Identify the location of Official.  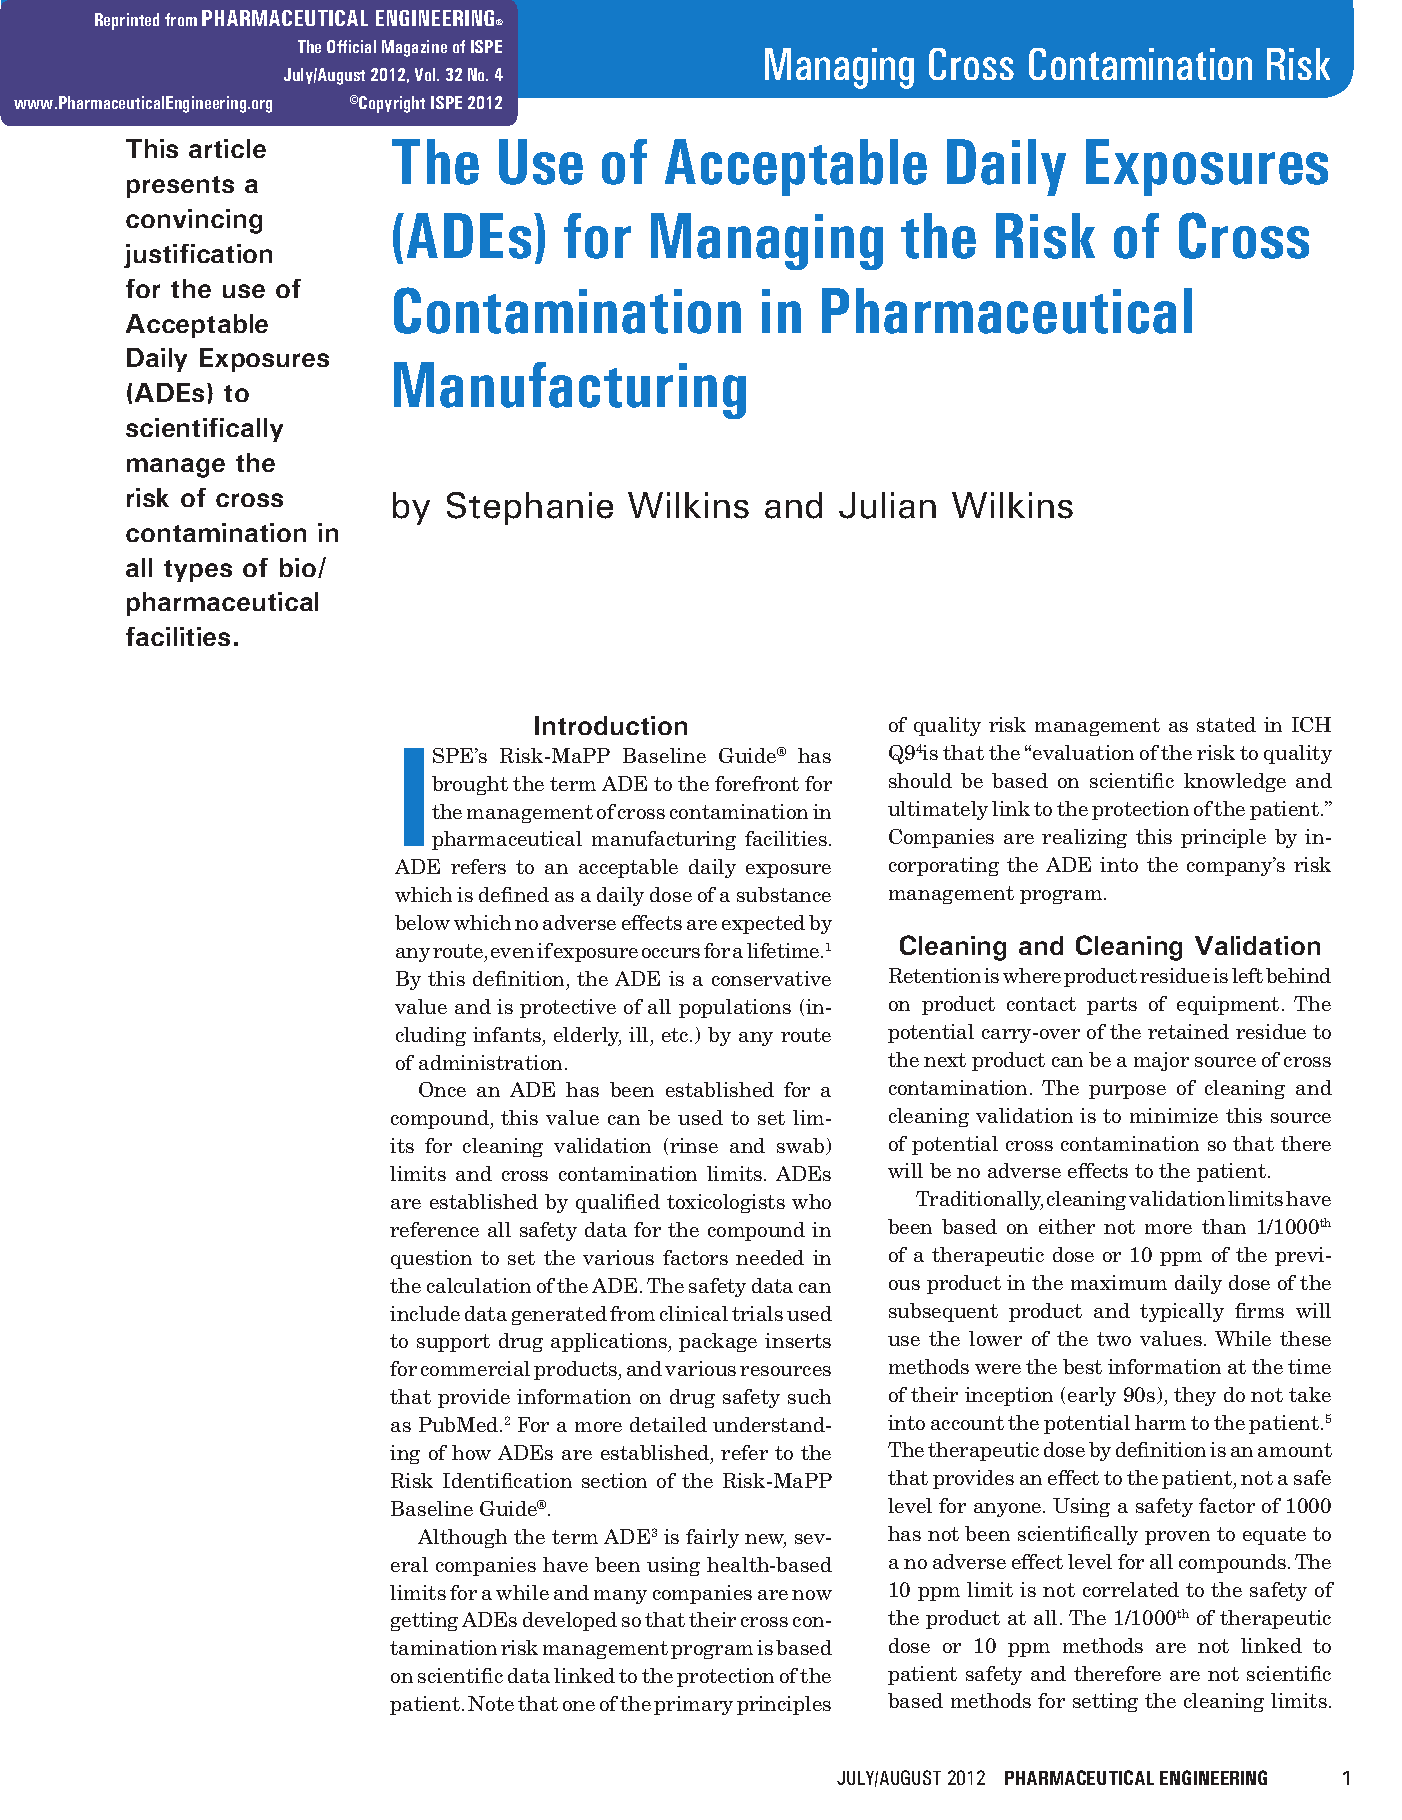
(351, 46).
